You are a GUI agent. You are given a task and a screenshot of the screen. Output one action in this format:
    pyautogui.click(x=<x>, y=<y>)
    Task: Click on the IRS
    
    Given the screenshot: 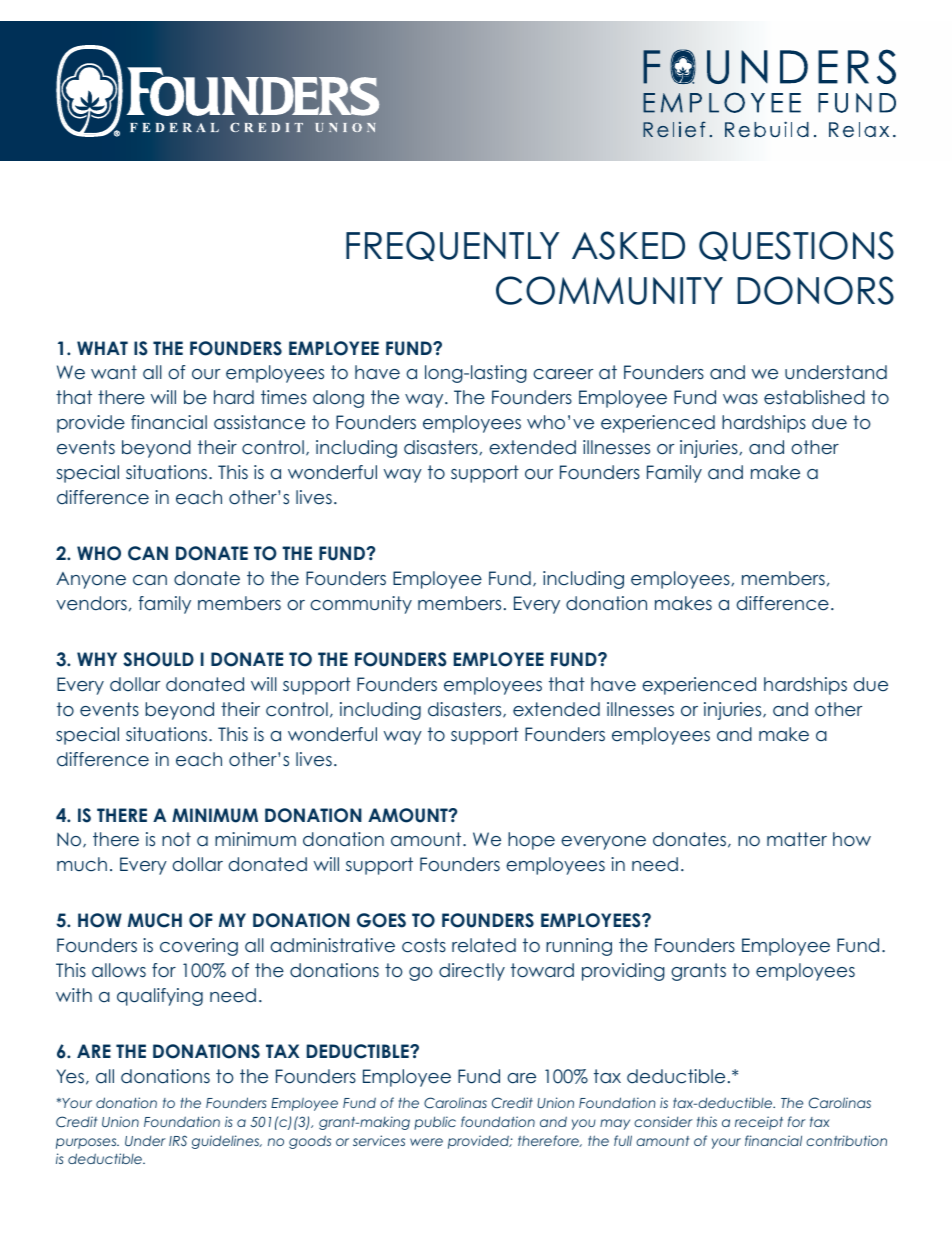 What is the action you would take?
    pyautogui.click(x=178, y=1140)
